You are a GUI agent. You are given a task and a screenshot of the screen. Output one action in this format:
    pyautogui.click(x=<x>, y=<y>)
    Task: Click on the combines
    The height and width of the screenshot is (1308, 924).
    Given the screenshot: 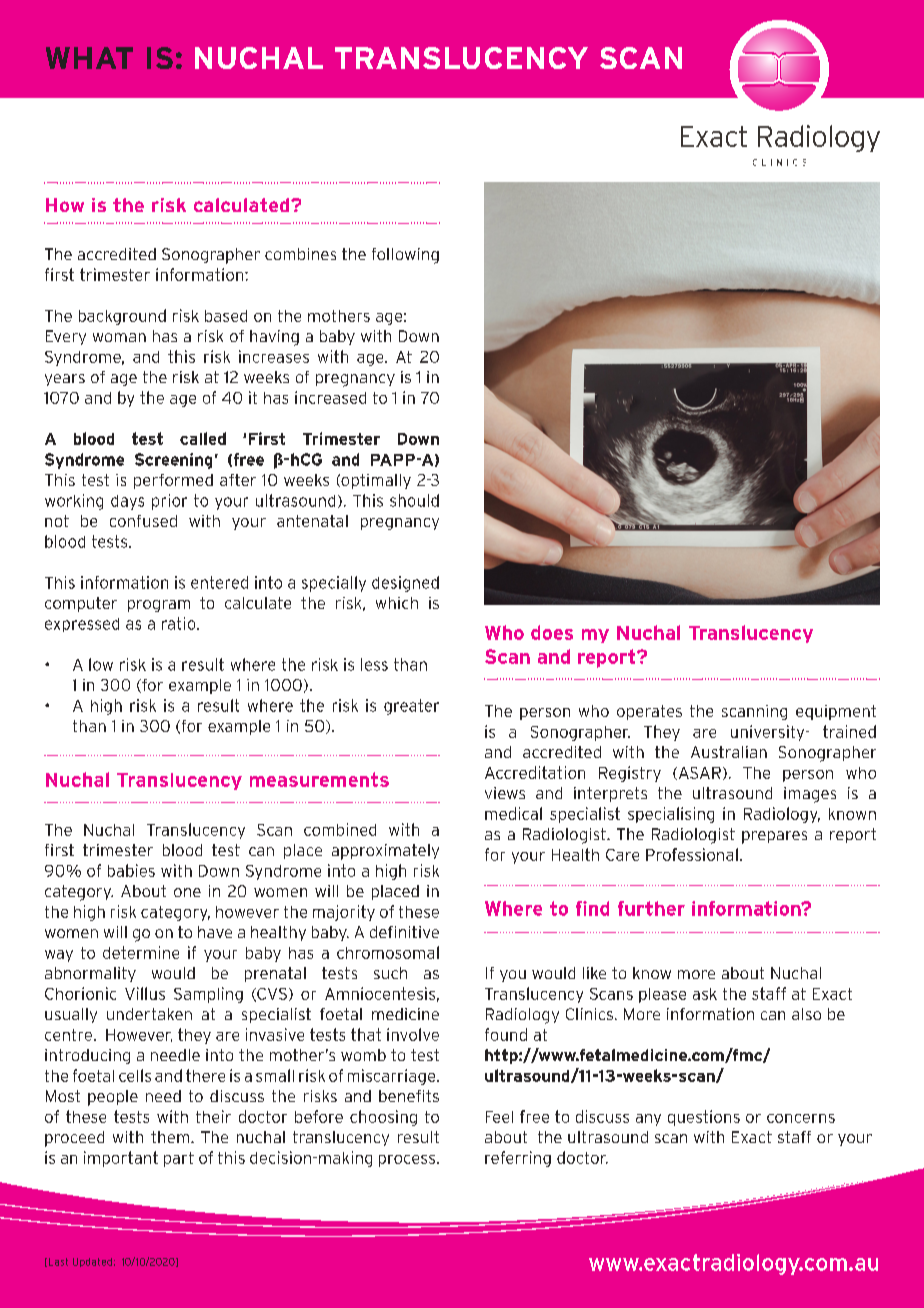 What is the action you would take?
    pyautogui.click(x=300, y=254)
